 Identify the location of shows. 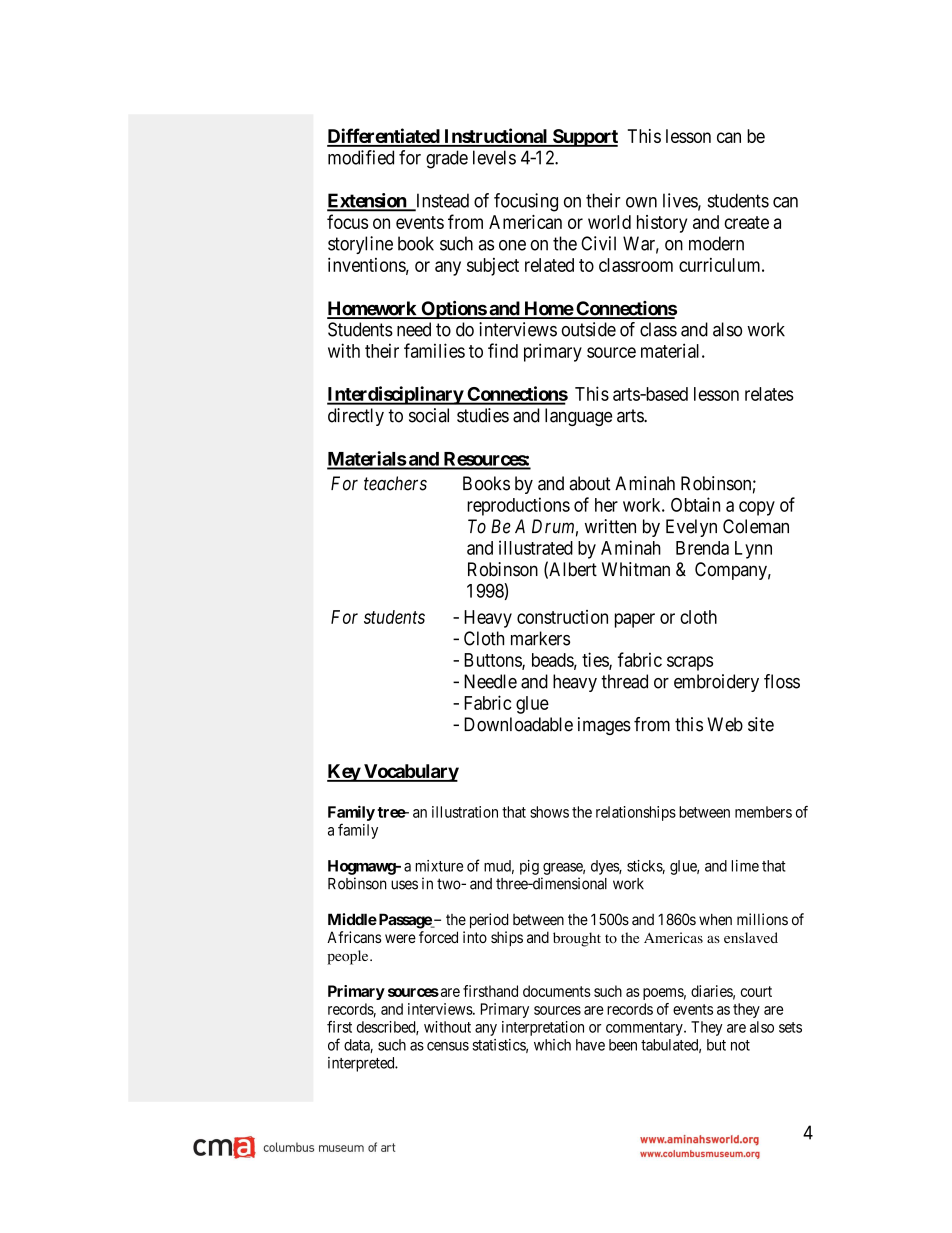
(549, 812).
